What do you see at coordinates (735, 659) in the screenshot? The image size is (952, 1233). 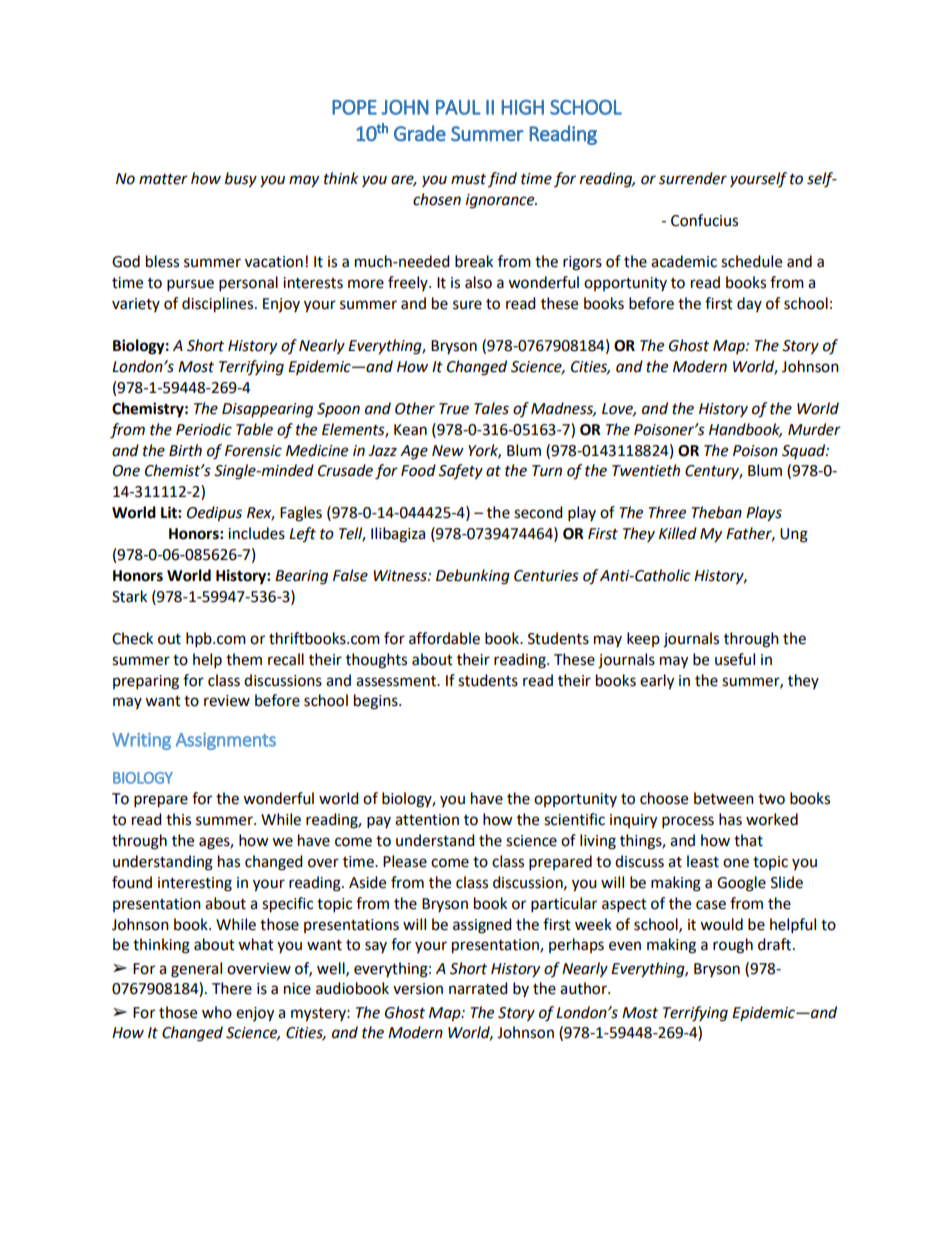 I see `useful` at bounding box center [735, 659].
